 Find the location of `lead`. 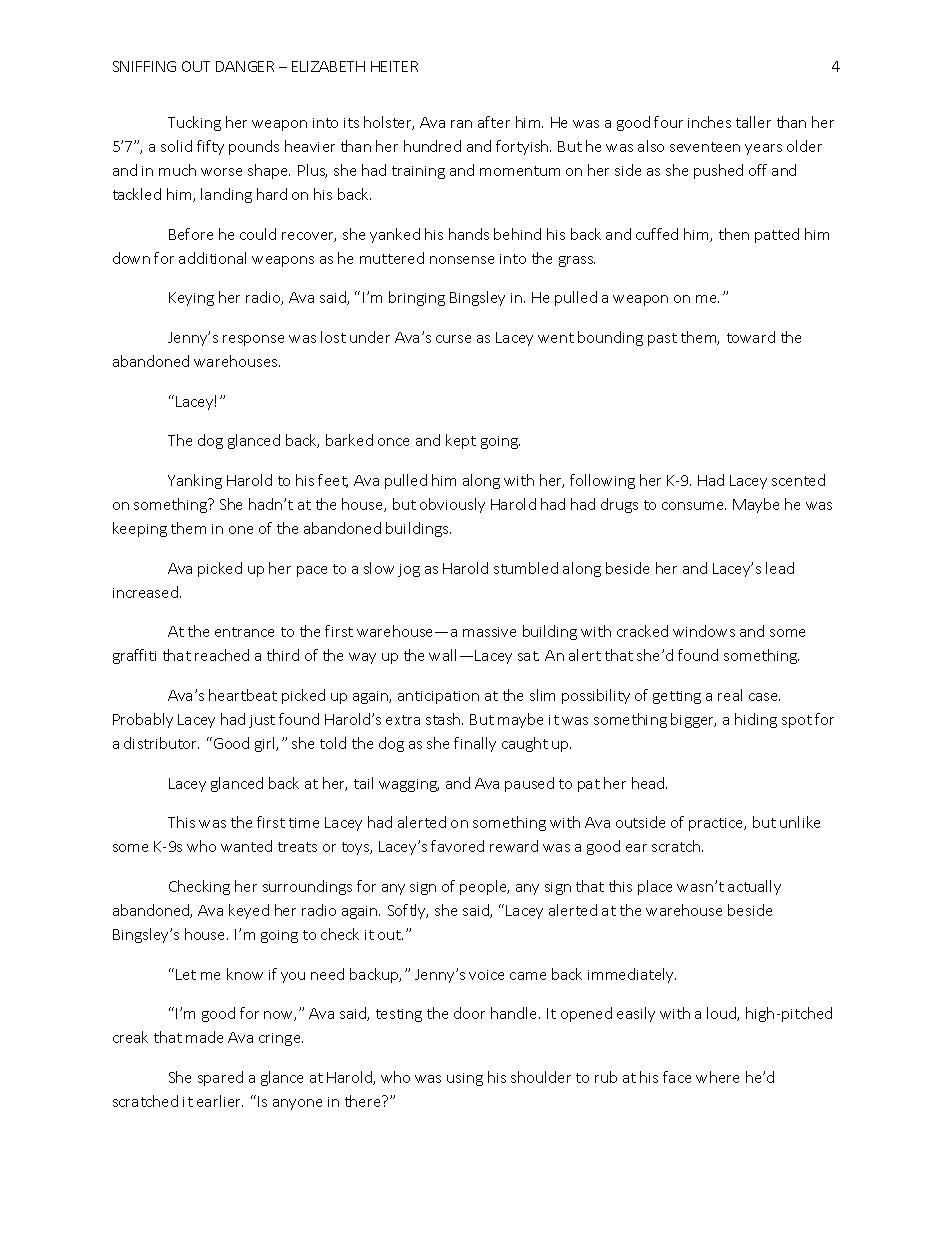

lead is located at coordinates (780, 568).
